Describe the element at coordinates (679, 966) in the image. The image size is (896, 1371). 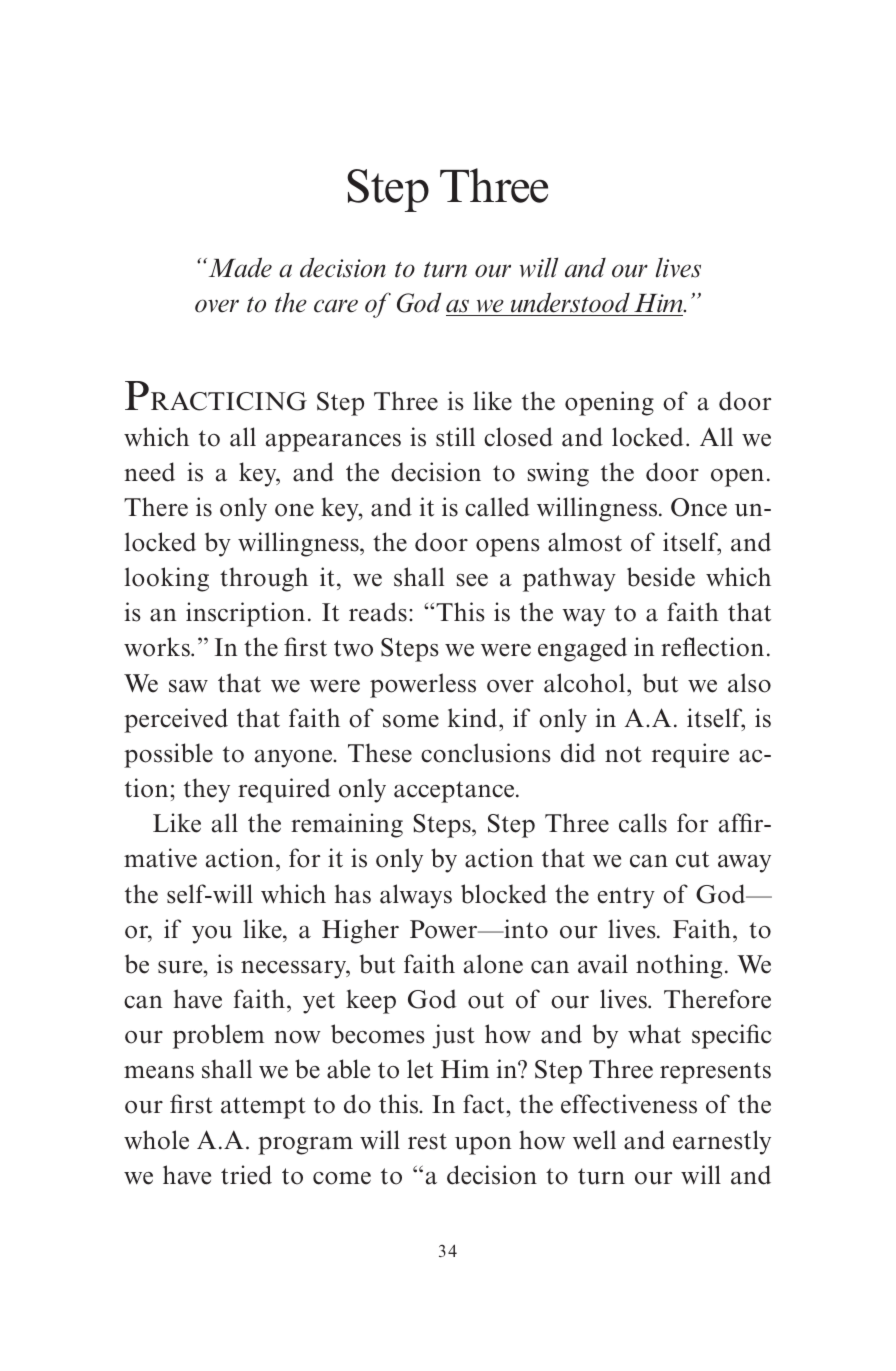
I see `nothing` at that location.
